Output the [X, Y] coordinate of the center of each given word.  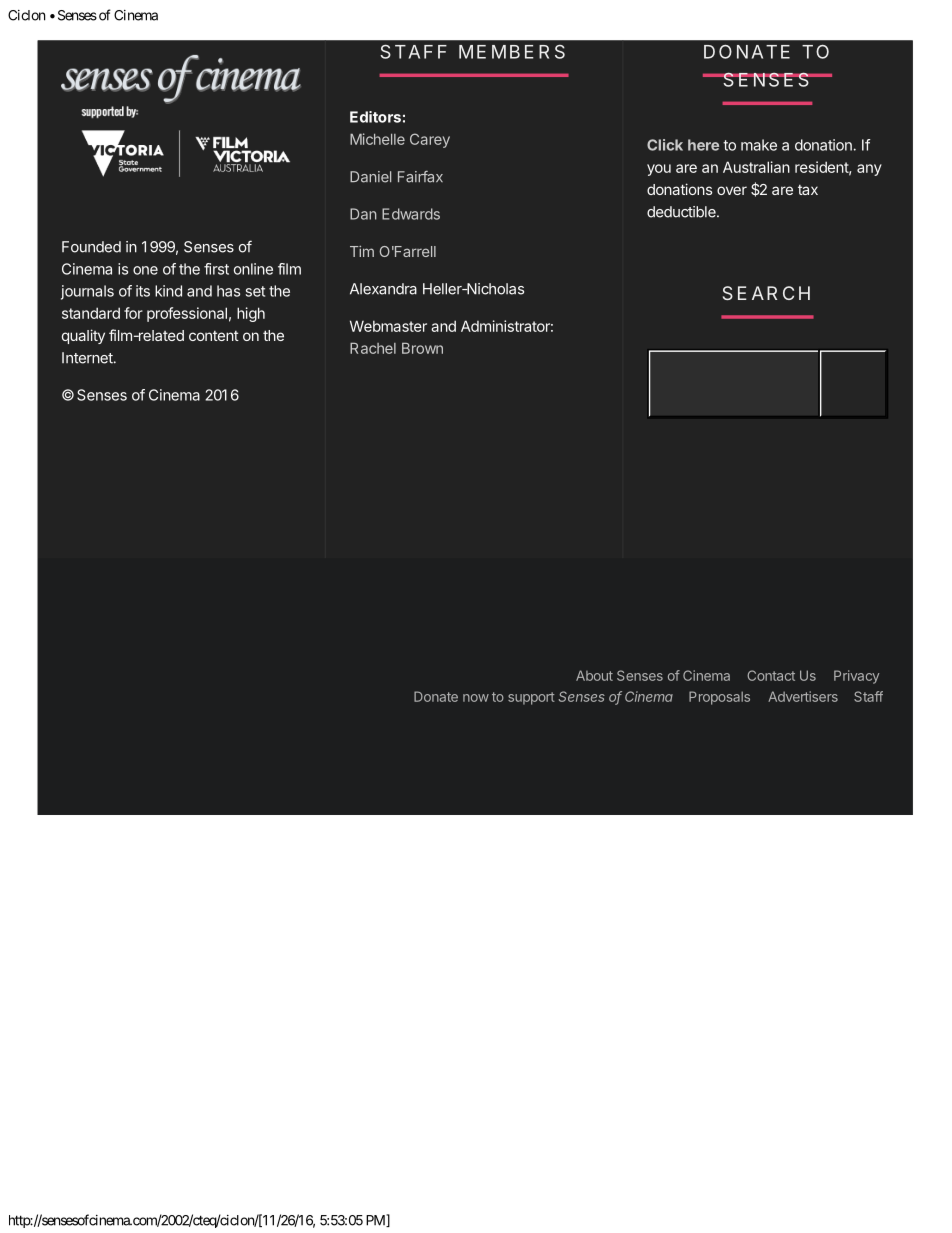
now [476, 698]
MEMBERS [512, 52]
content [214, 336]
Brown [422, 348]
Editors [375, 117]
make [759, 145]
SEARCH [766, 293]
